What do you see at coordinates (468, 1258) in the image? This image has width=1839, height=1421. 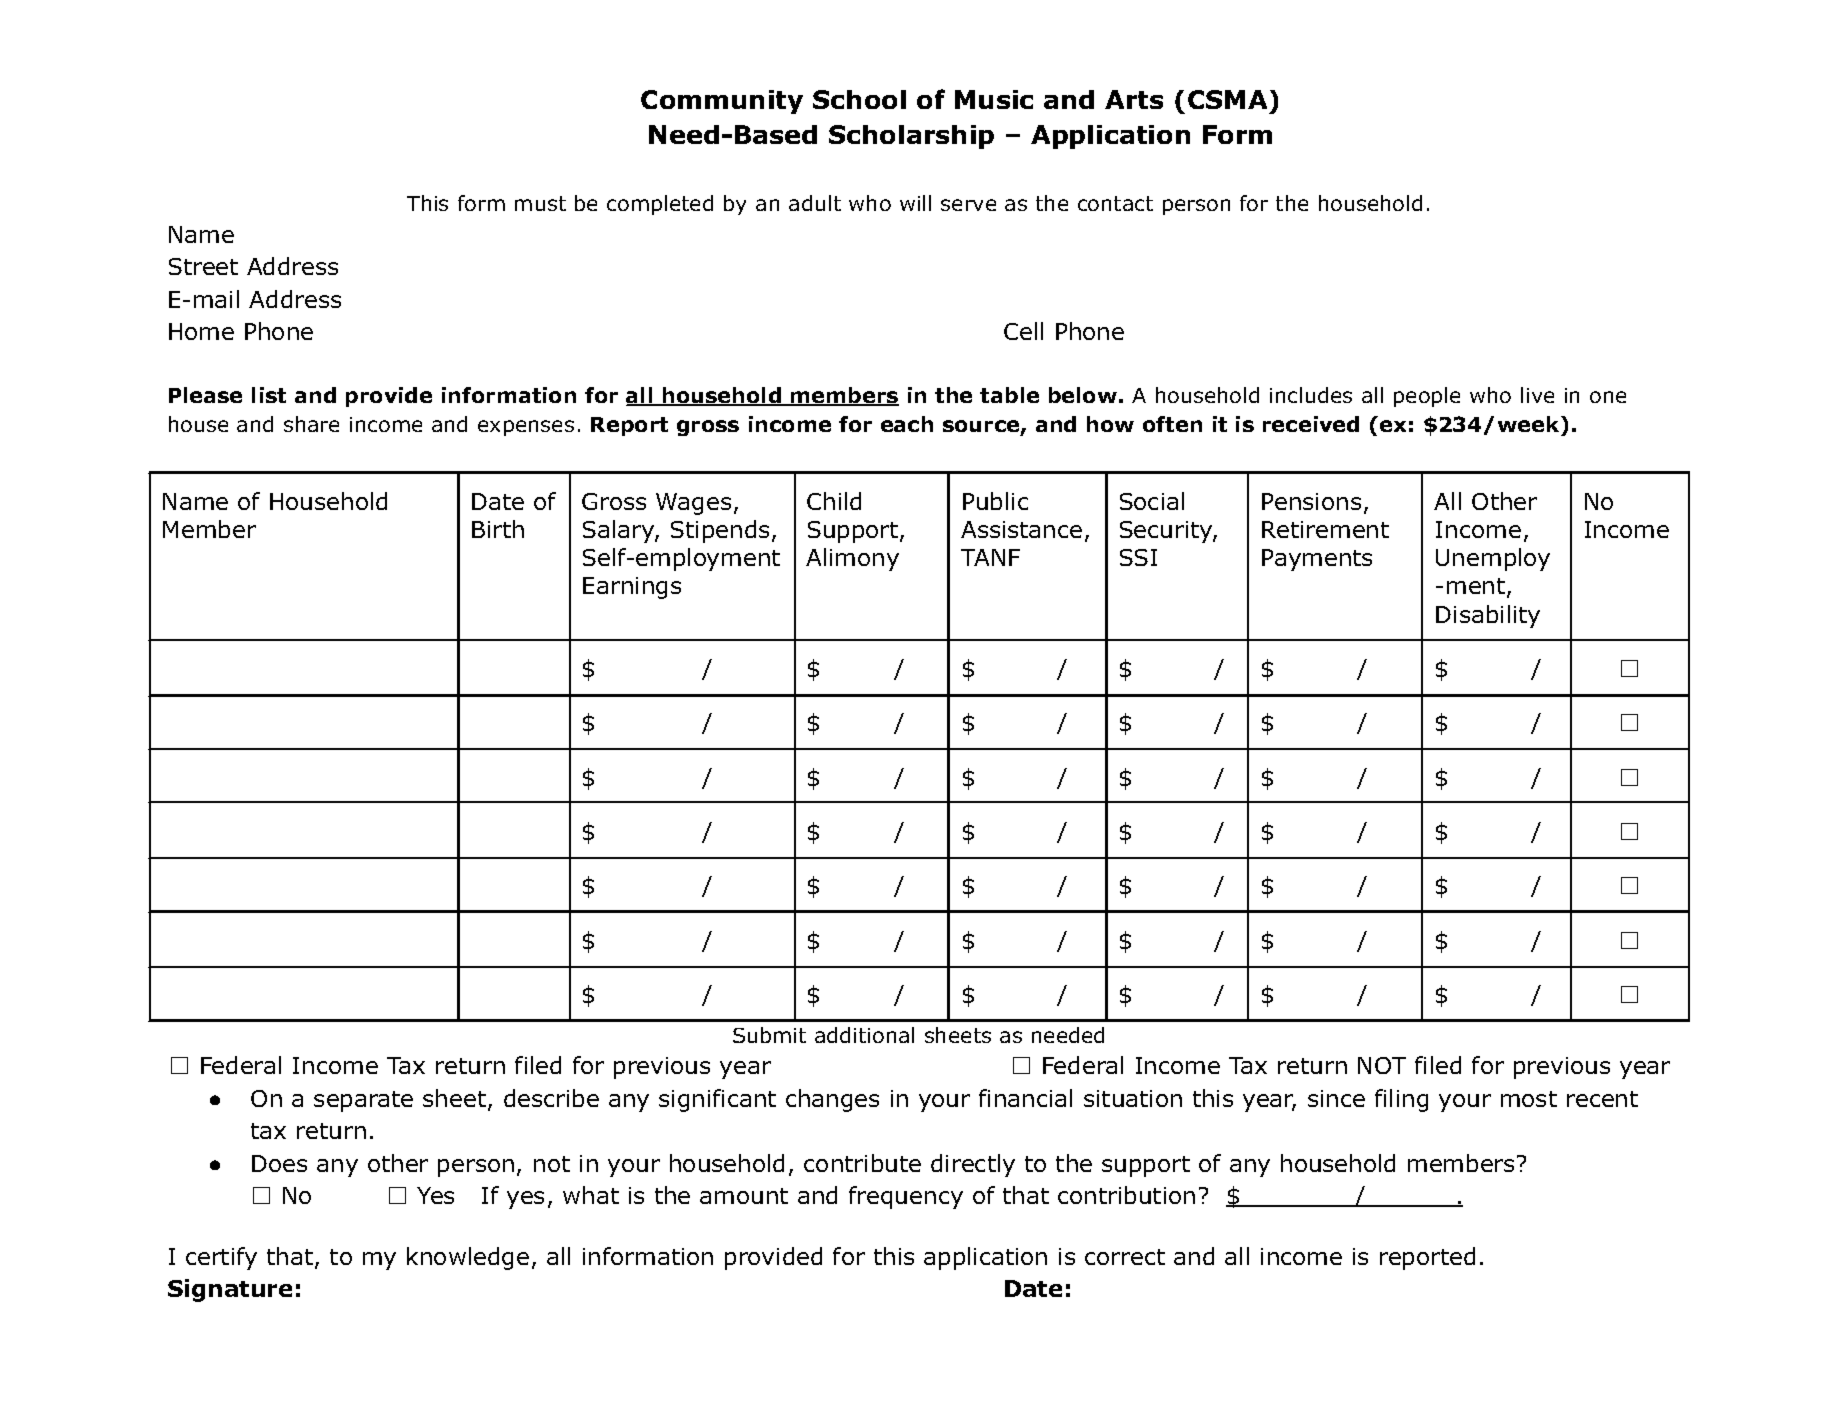 I see `knowledge` at bounding box center [468, 1258].
